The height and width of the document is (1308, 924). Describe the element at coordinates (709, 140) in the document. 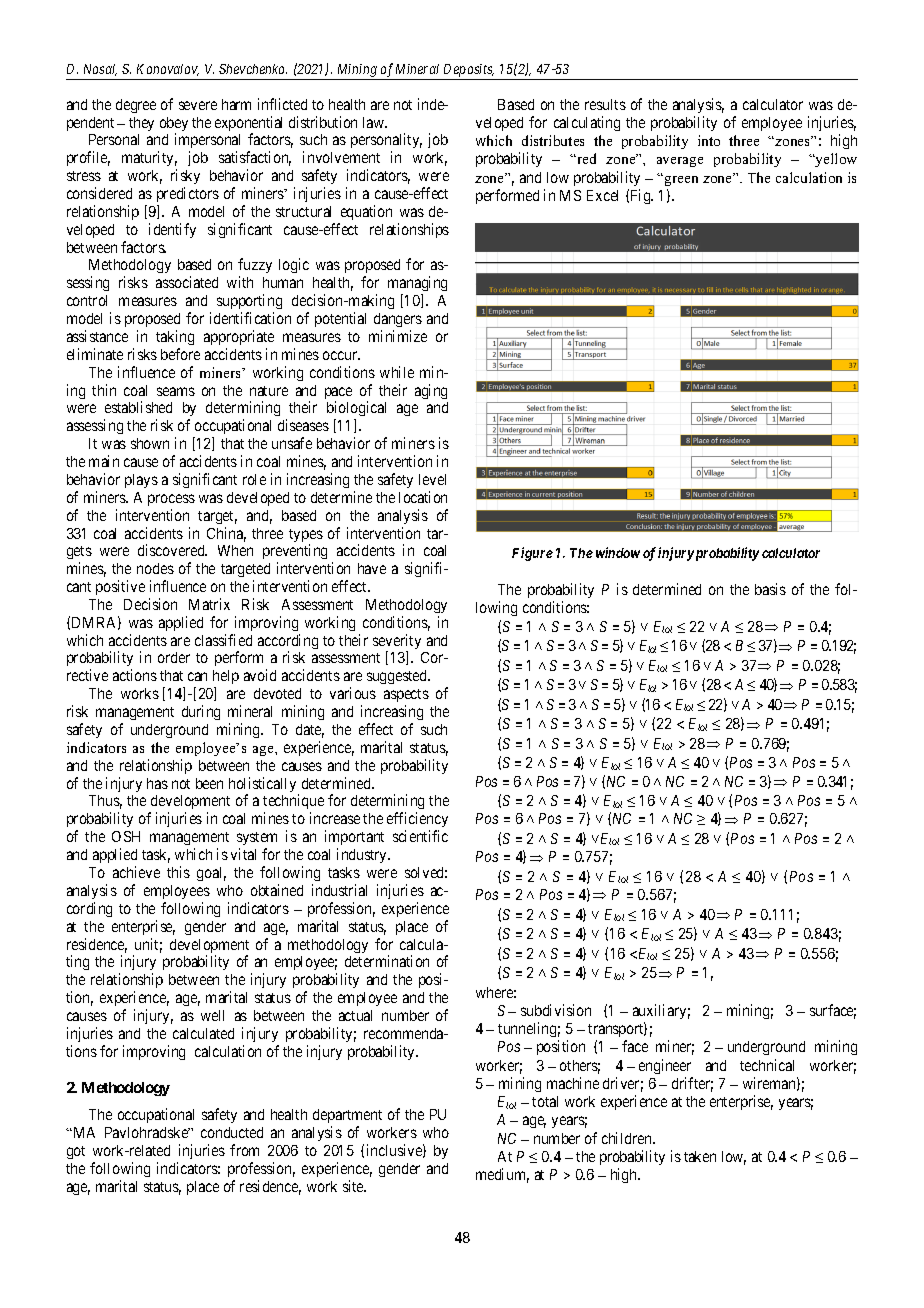

I see `into` at that location.
